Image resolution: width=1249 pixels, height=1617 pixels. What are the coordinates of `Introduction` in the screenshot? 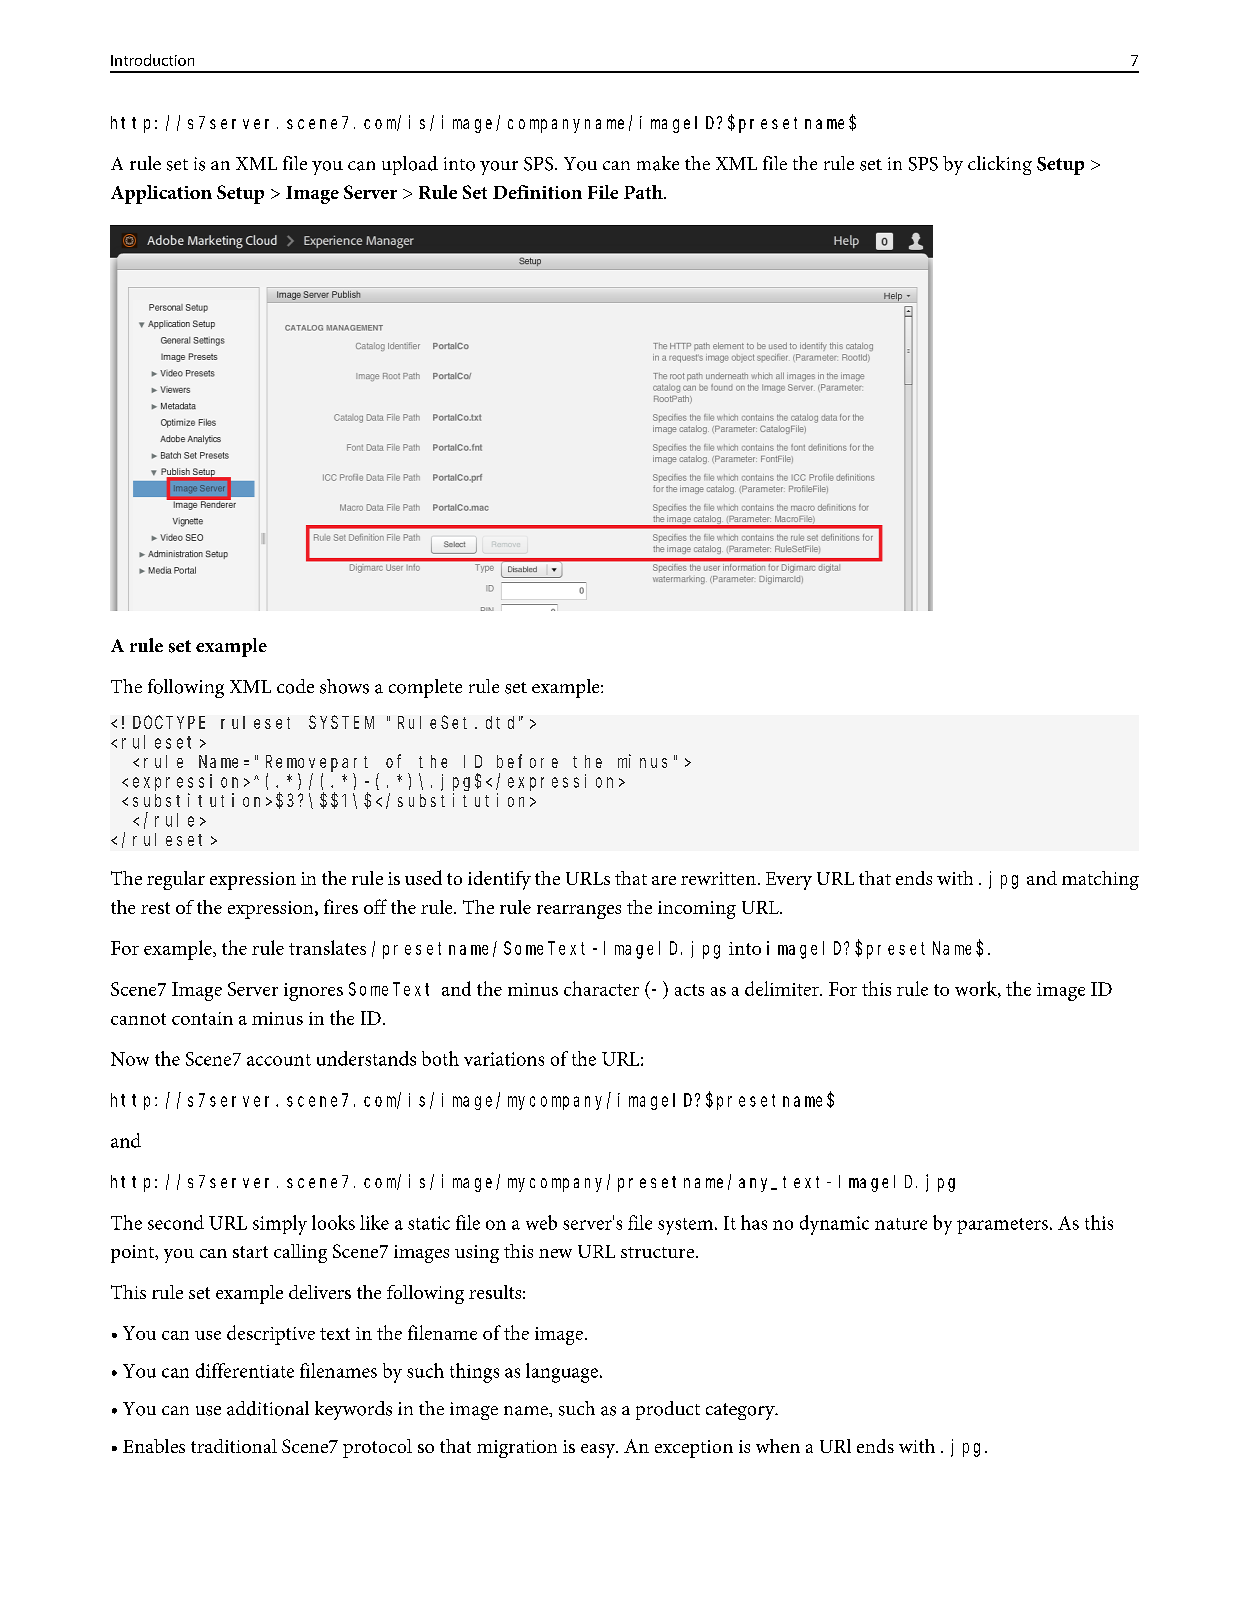 It's located at (152, 60).
